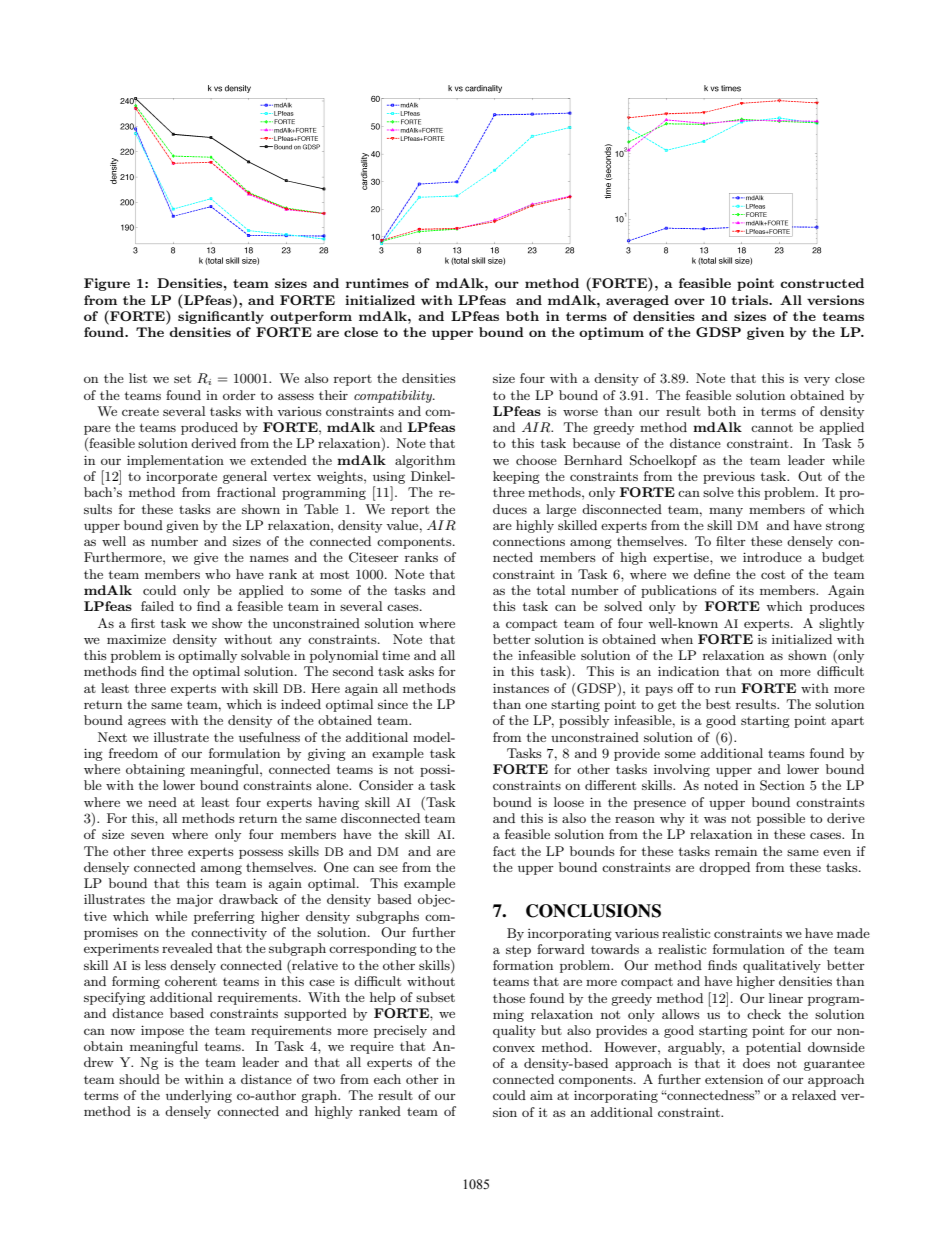 The width and height of the screenshot is (952, 1233). What do you see at coordinates (386, 785) in the screenshot?
I see `Consider` at bounding box center [386, 785].
